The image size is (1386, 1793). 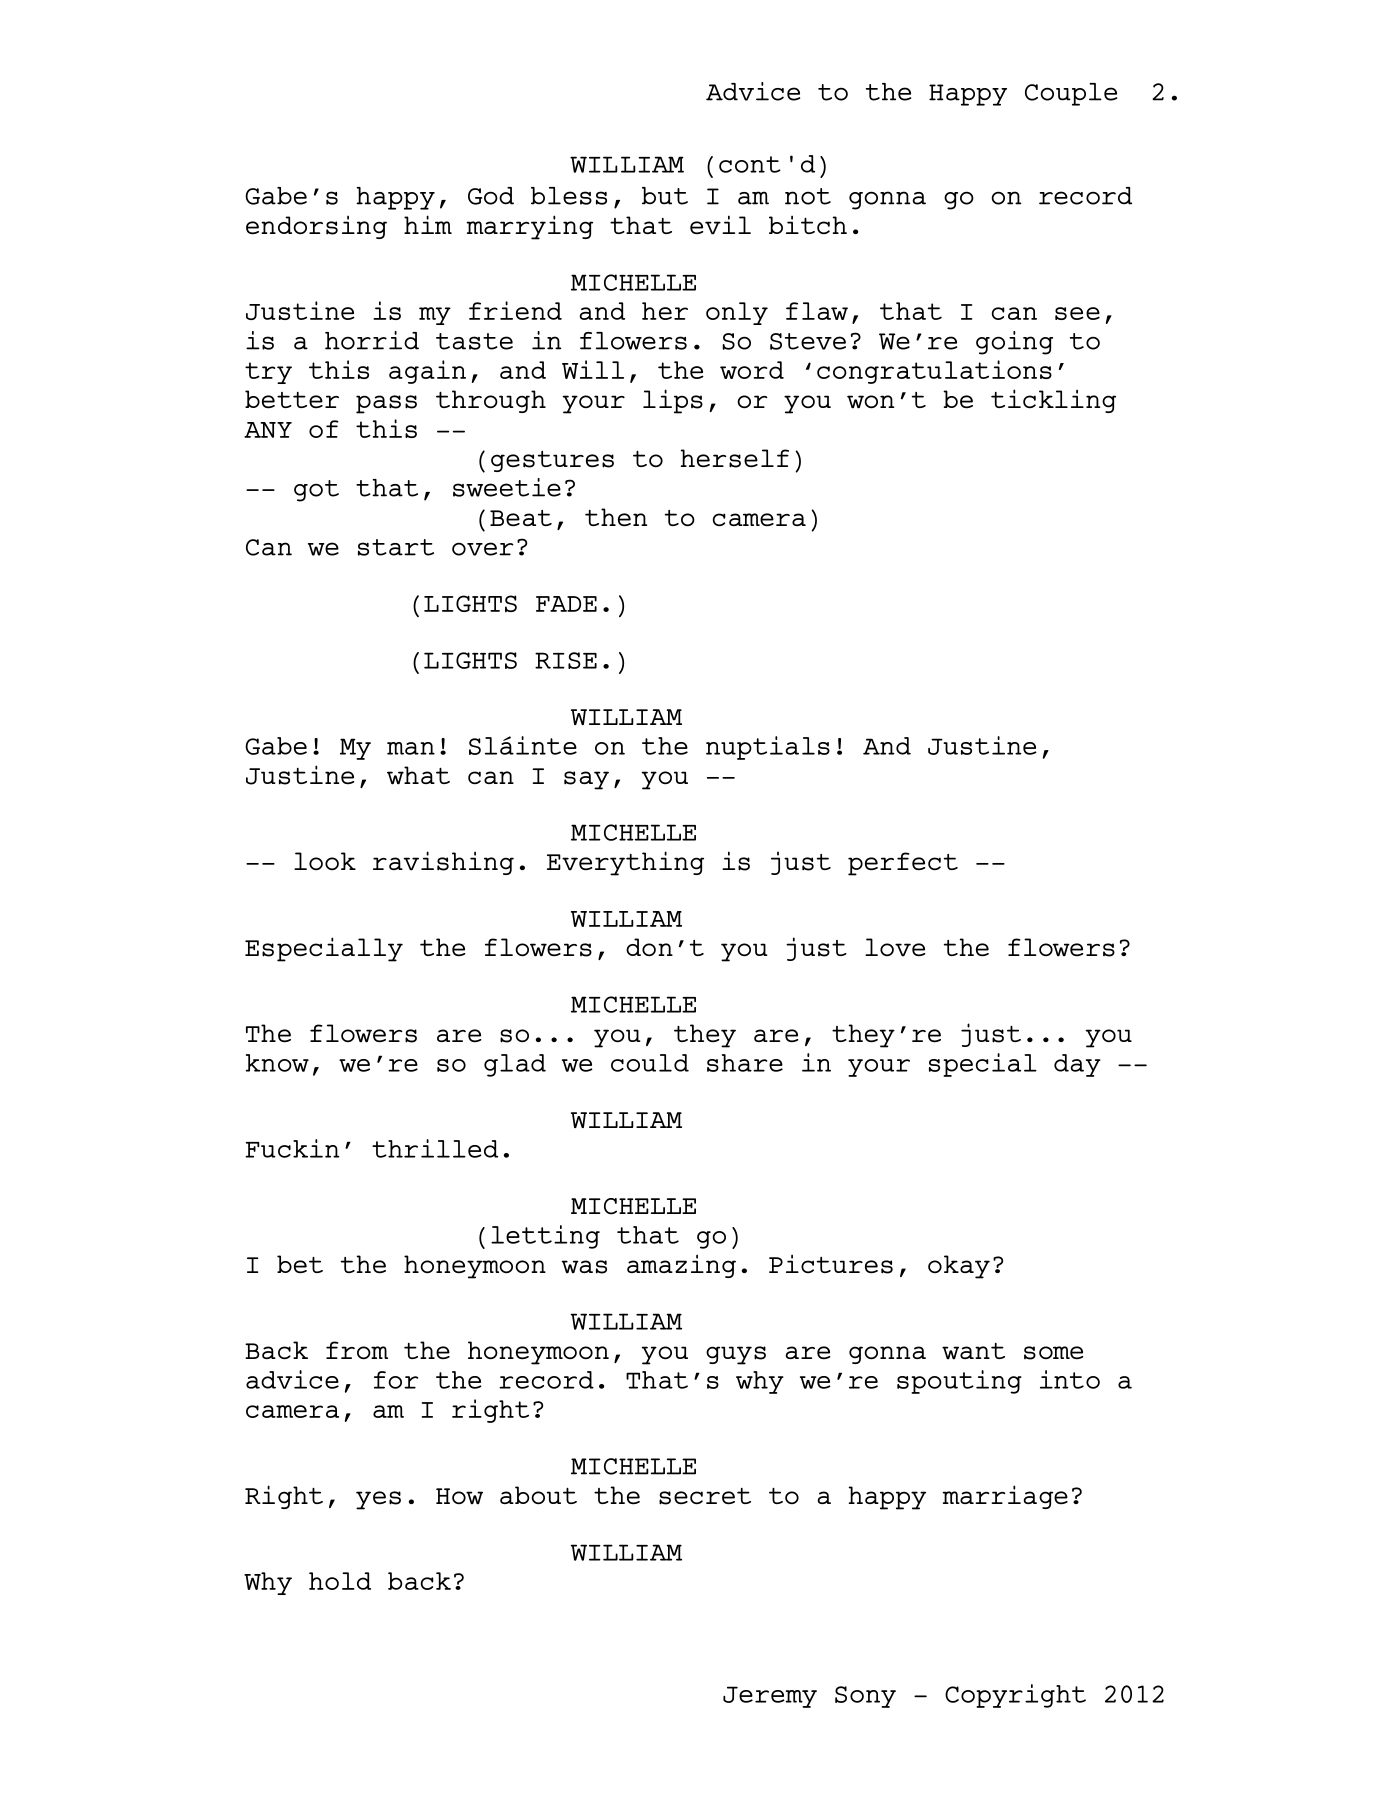 I want to click on start, so click(x=396, y=547).
